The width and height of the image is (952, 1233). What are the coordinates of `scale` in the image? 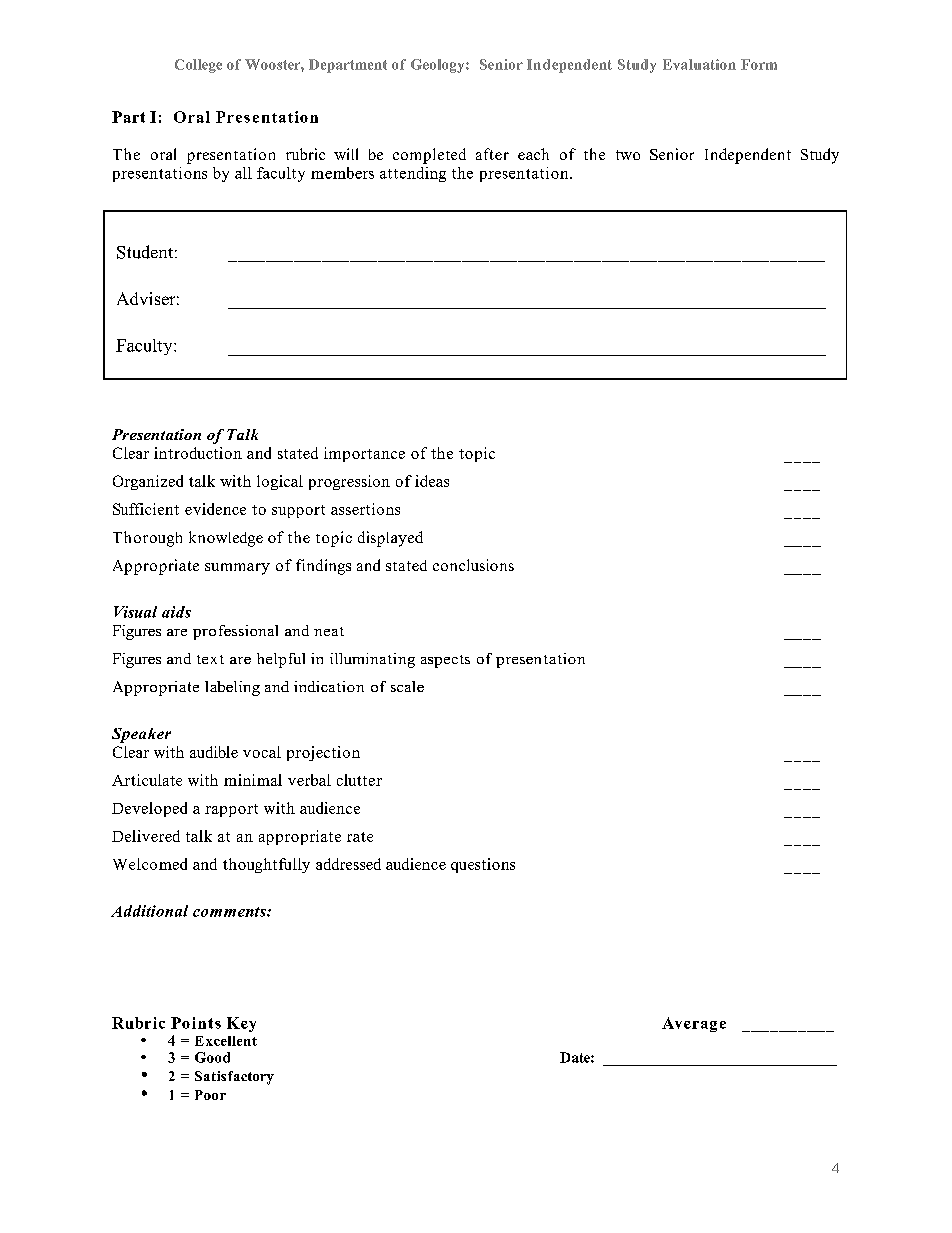 It's located at (407, 686).
